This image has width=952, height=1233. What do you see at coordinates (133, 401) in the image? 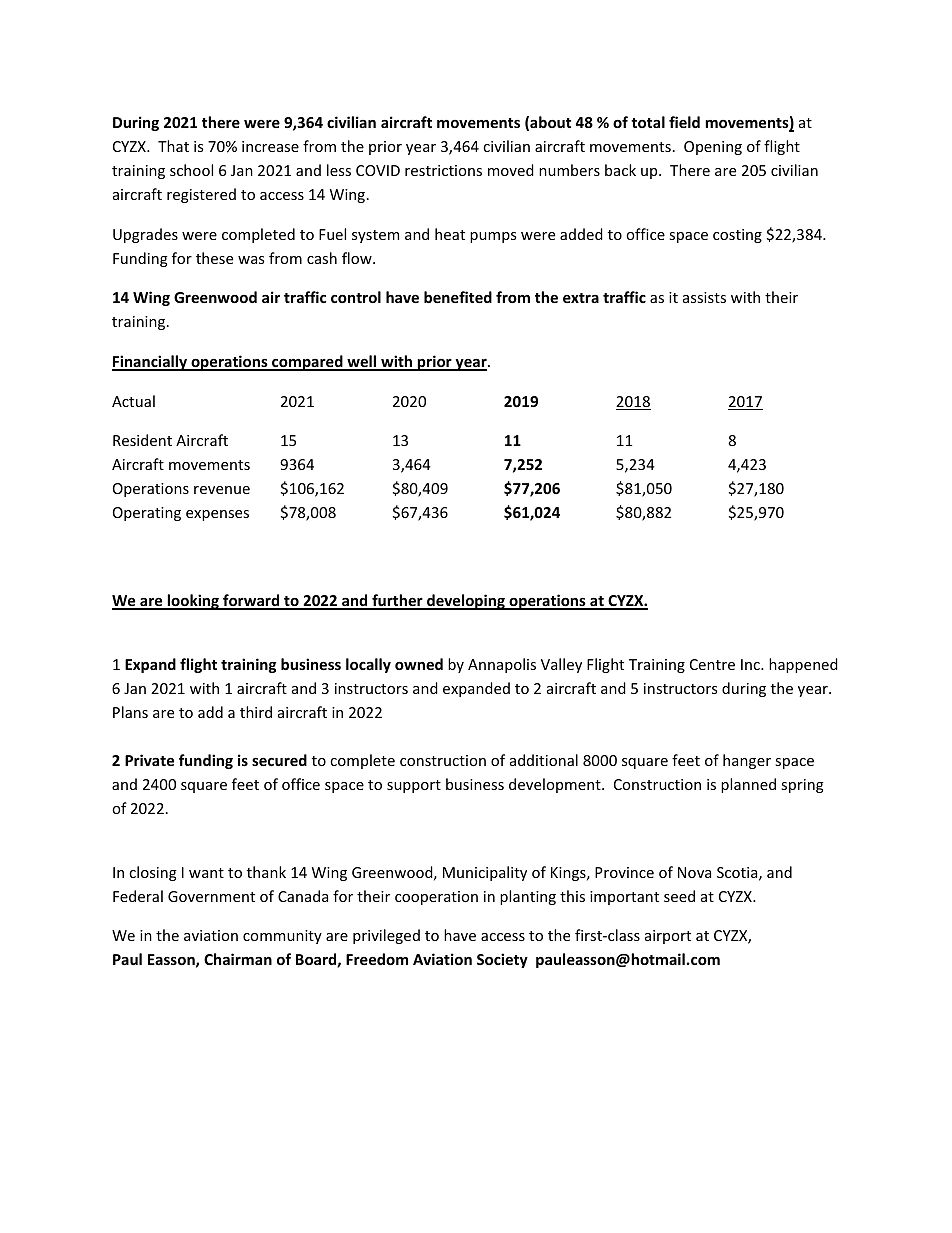
I see `Actual` at bounding box center [133, 401].
